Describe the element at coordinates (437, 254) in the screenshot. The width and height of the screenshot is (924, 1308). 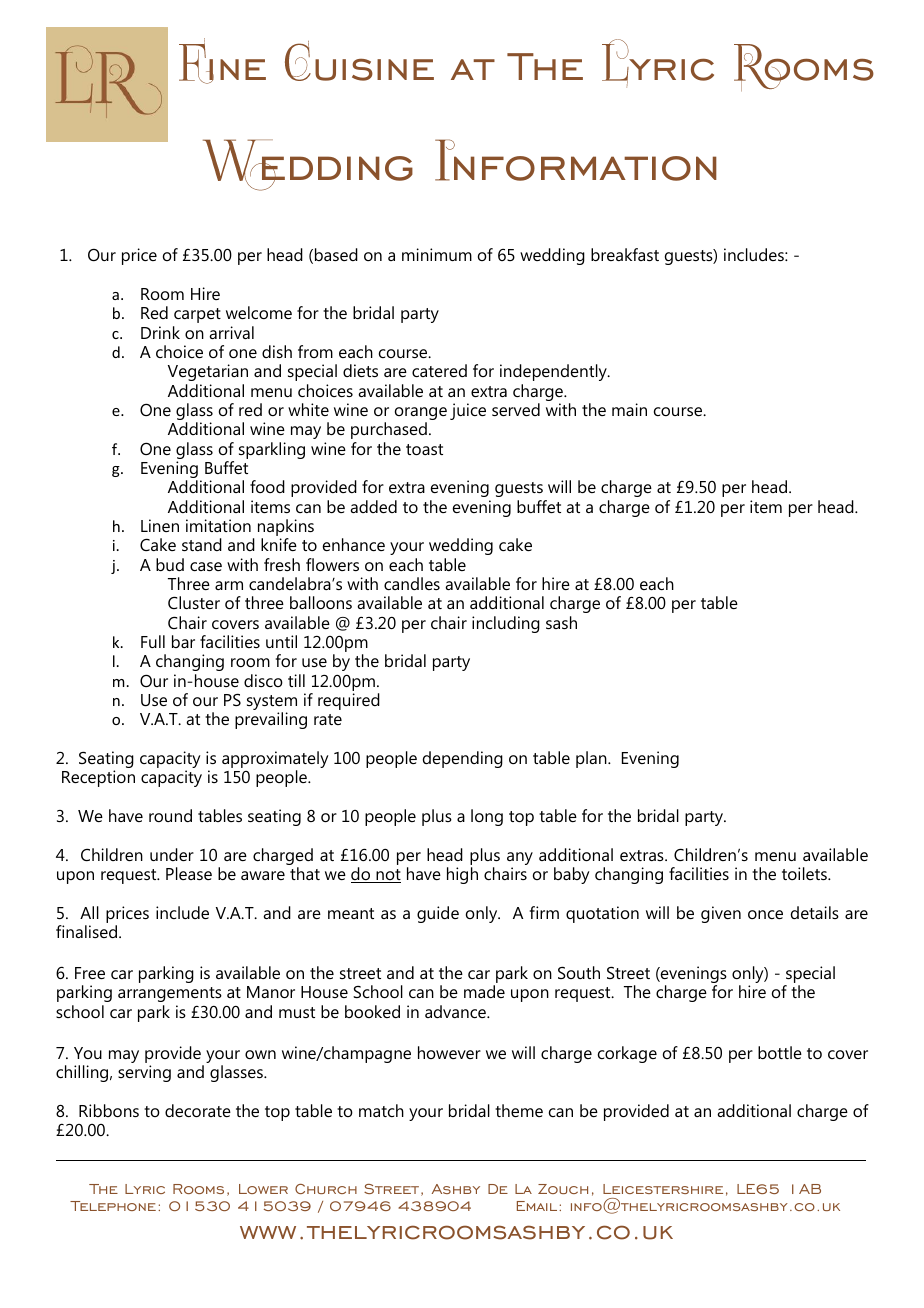
I see `minimum` at that location.
